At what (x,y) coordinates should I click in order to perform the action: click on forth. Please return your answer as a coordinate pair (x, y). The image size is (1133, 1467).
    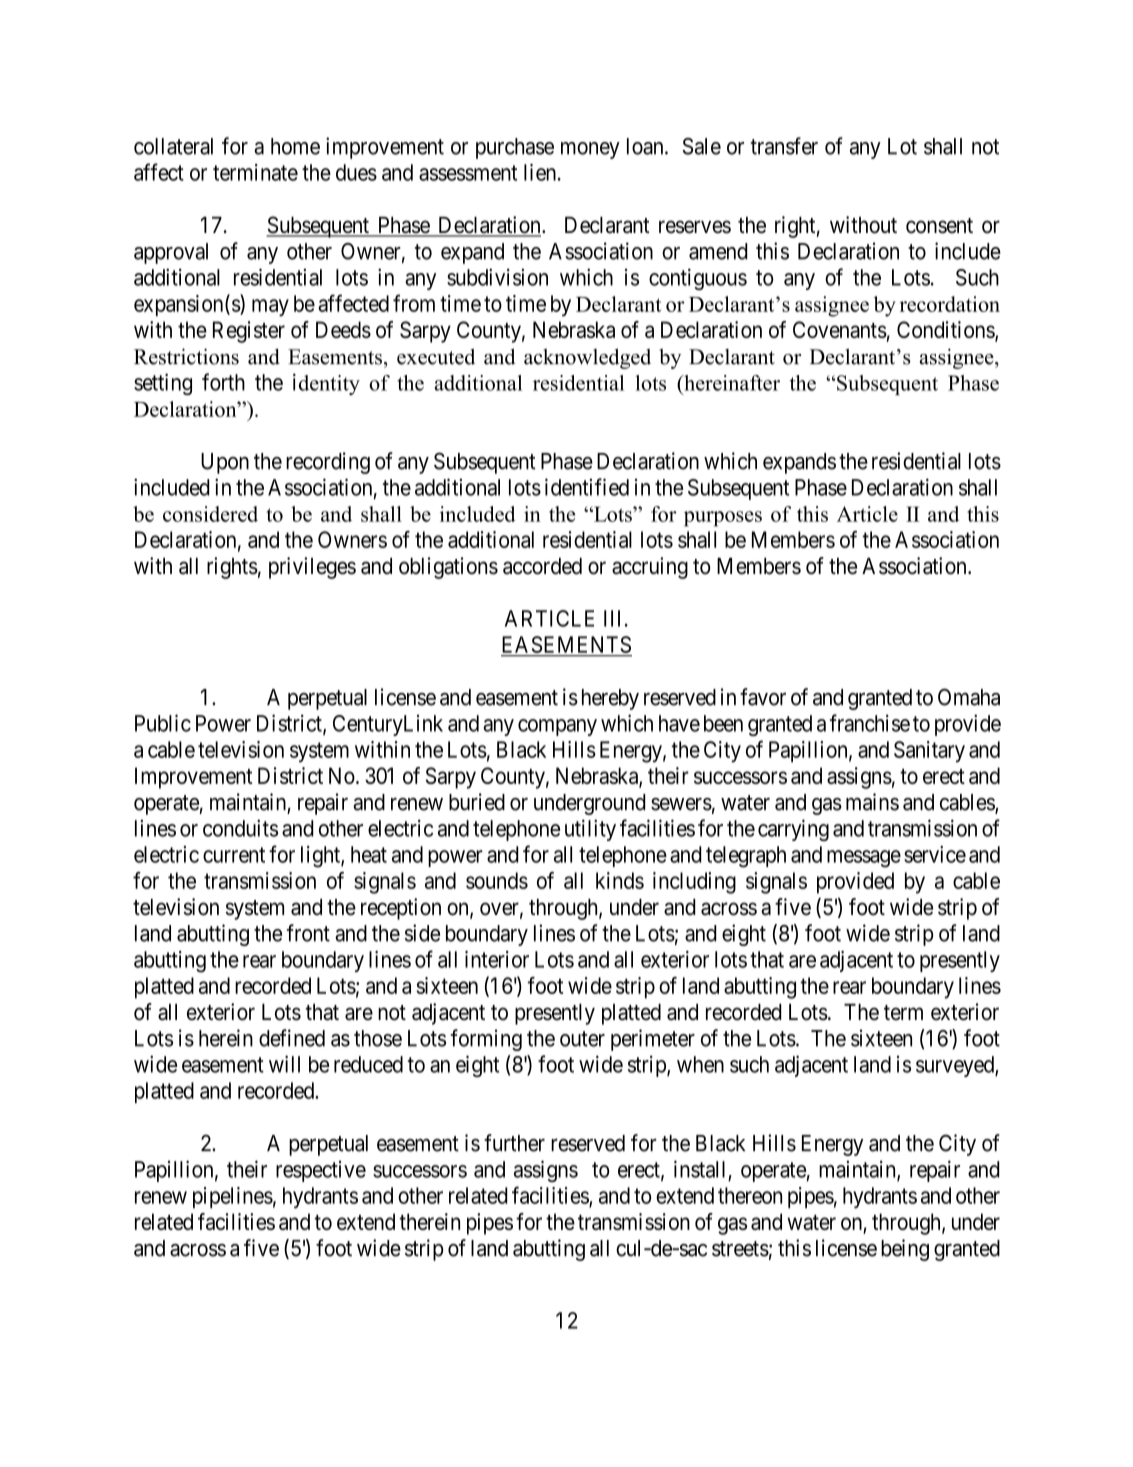
    Looking at the image, I should click on (223, 382).
